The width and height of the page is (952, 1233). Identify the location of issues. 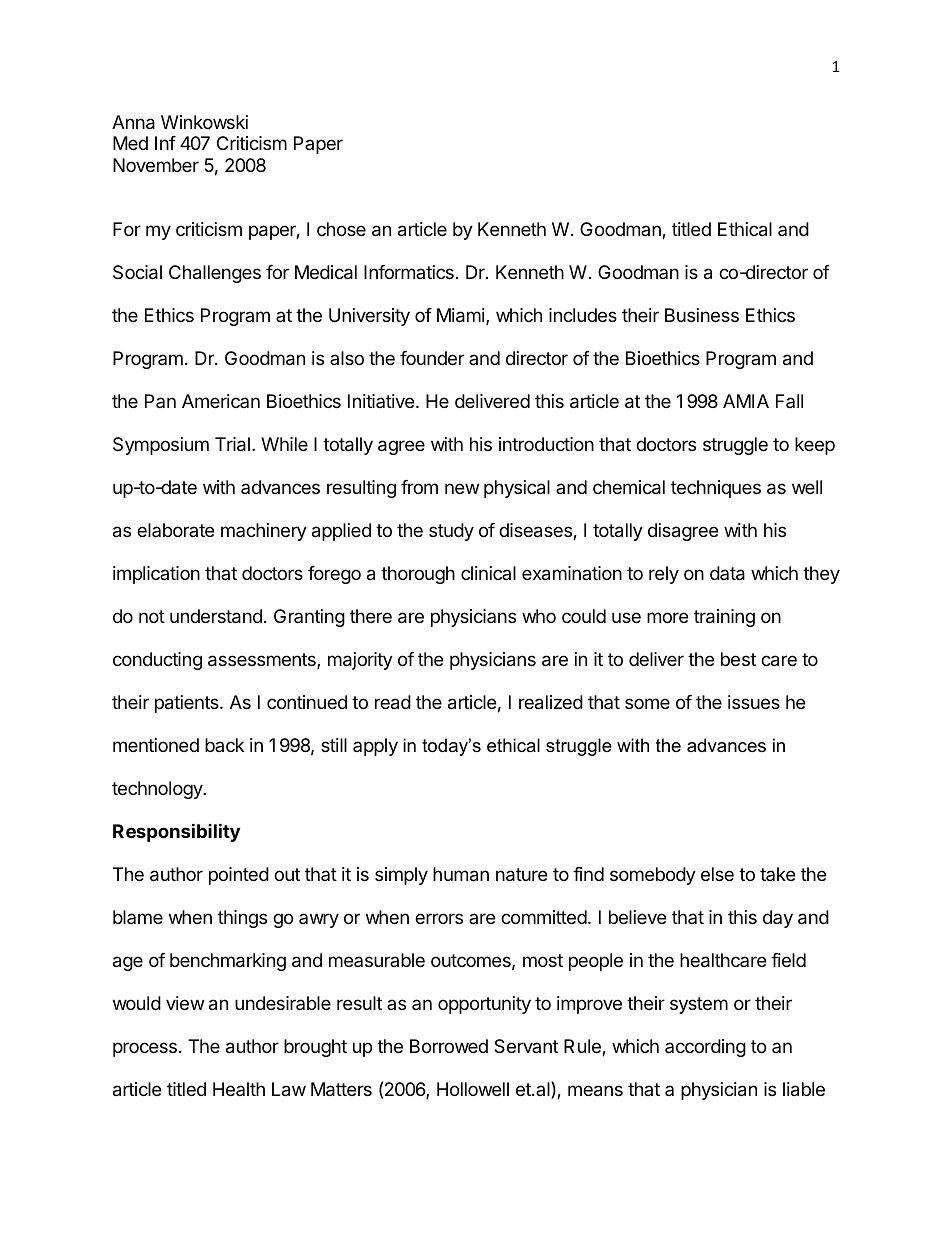
(754, 702).
